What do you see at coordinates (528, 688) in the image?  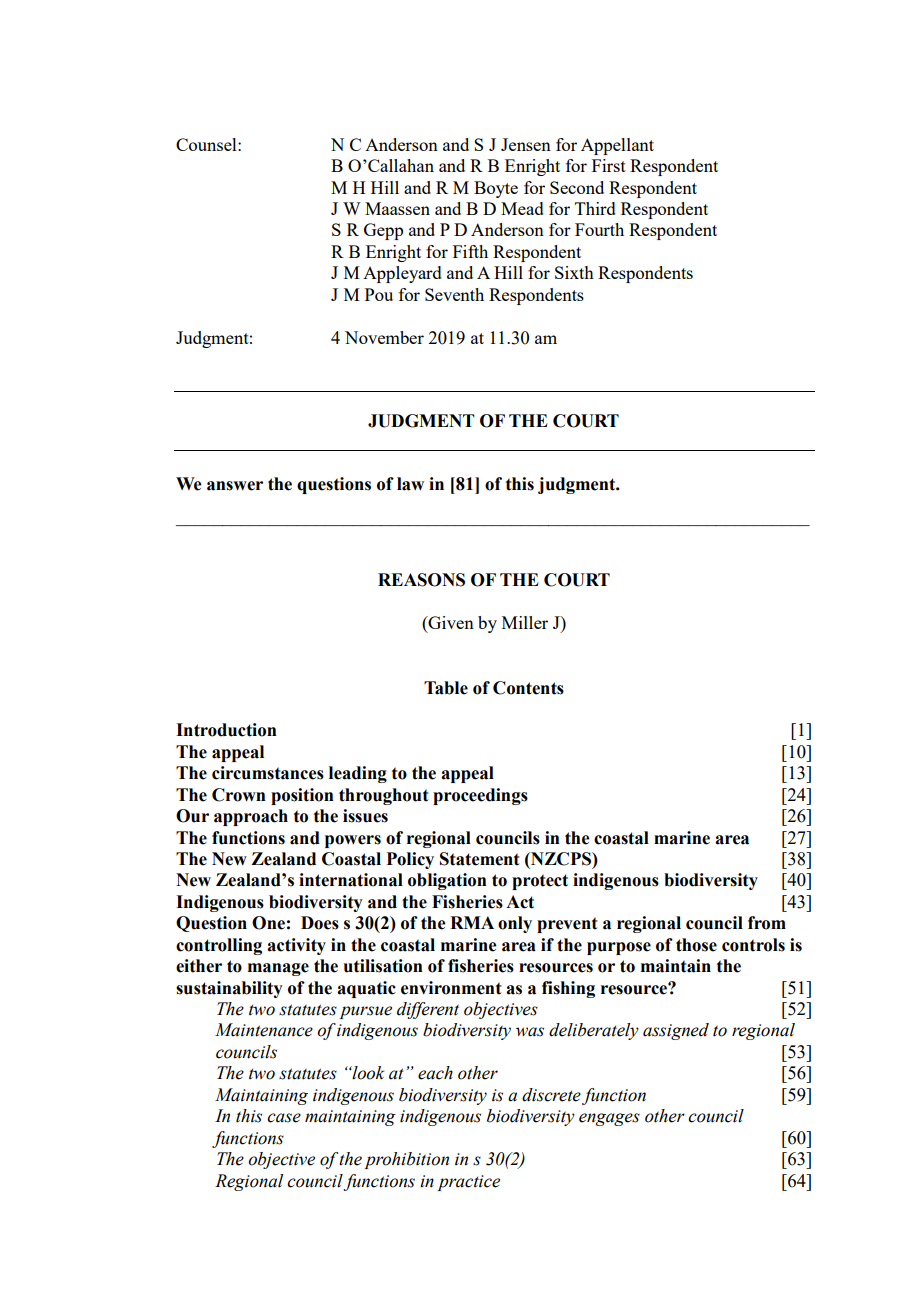 I see `Contents` at bounding box center [528, 688].
